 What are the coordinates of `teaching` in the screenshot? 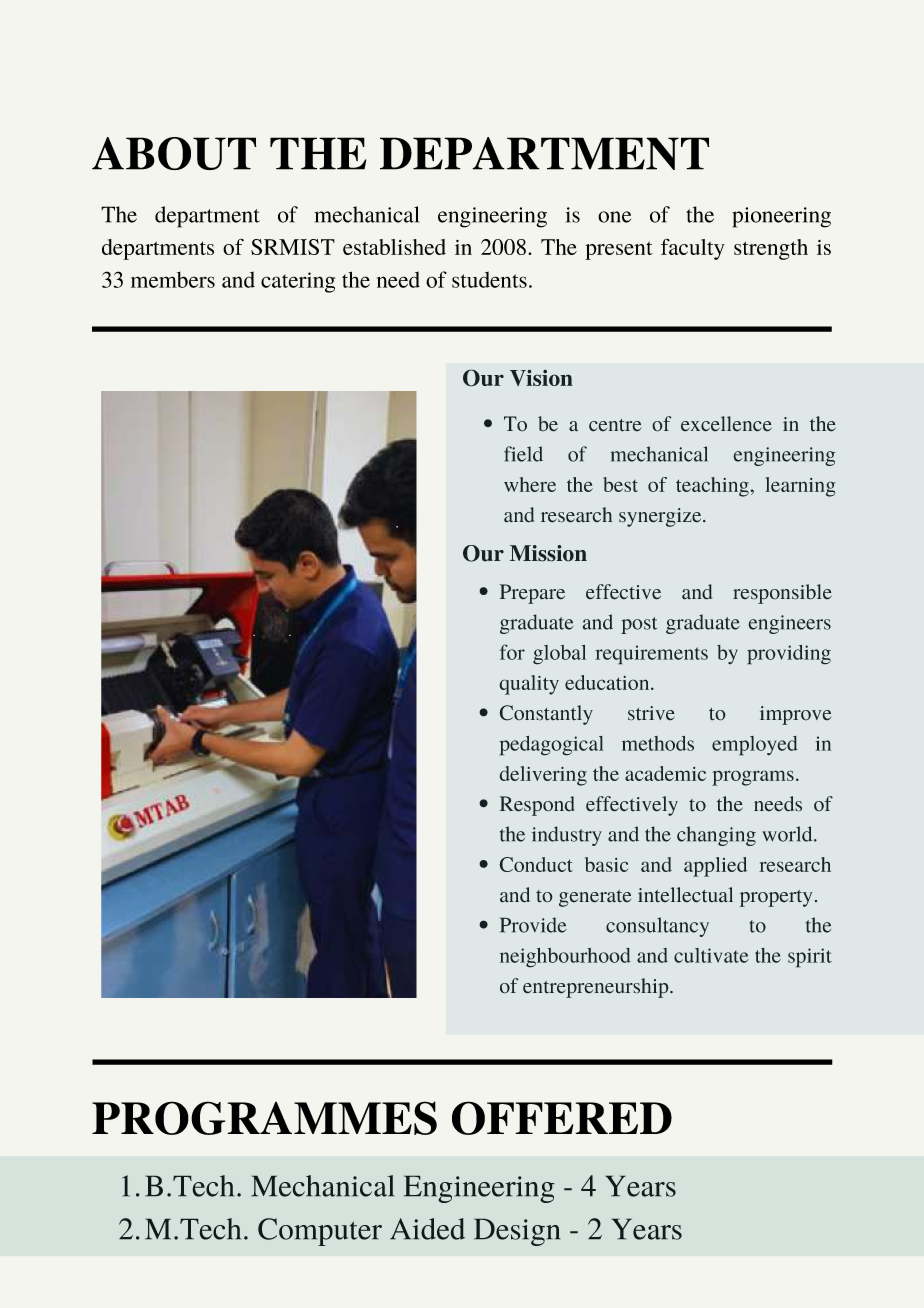 It's located at (712, 487).
